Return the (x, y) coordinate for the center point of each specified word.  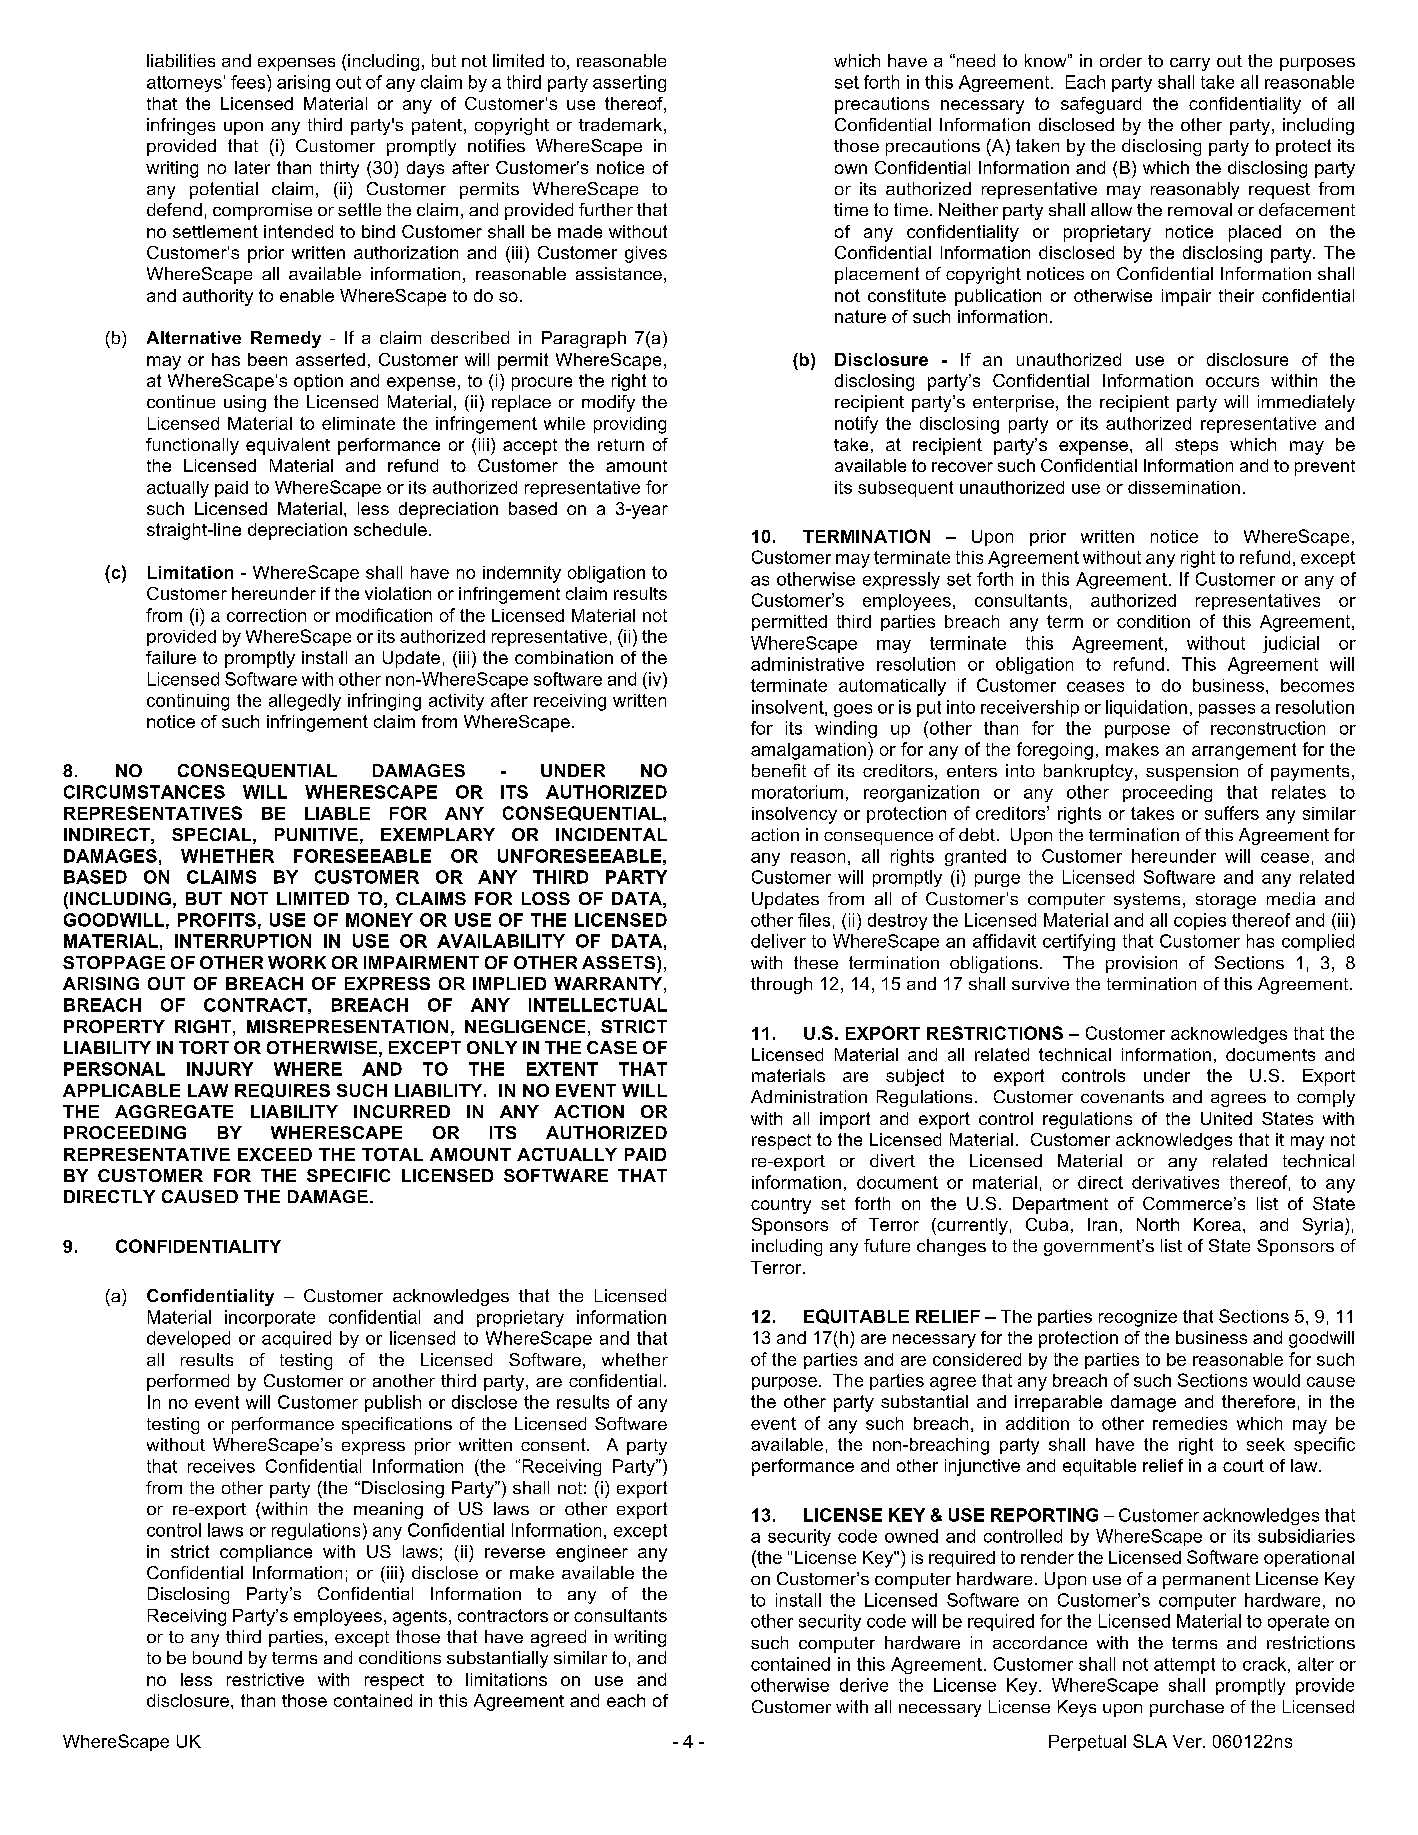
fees (249, 82)
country (781, 1206)
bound (217, 1657)
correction (266, 615)
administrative (807, 664)
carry (1190, 64)
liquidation (1146, 708)
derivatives (1175, 1182)
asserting (629, 83)
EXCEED (275, 1154)
